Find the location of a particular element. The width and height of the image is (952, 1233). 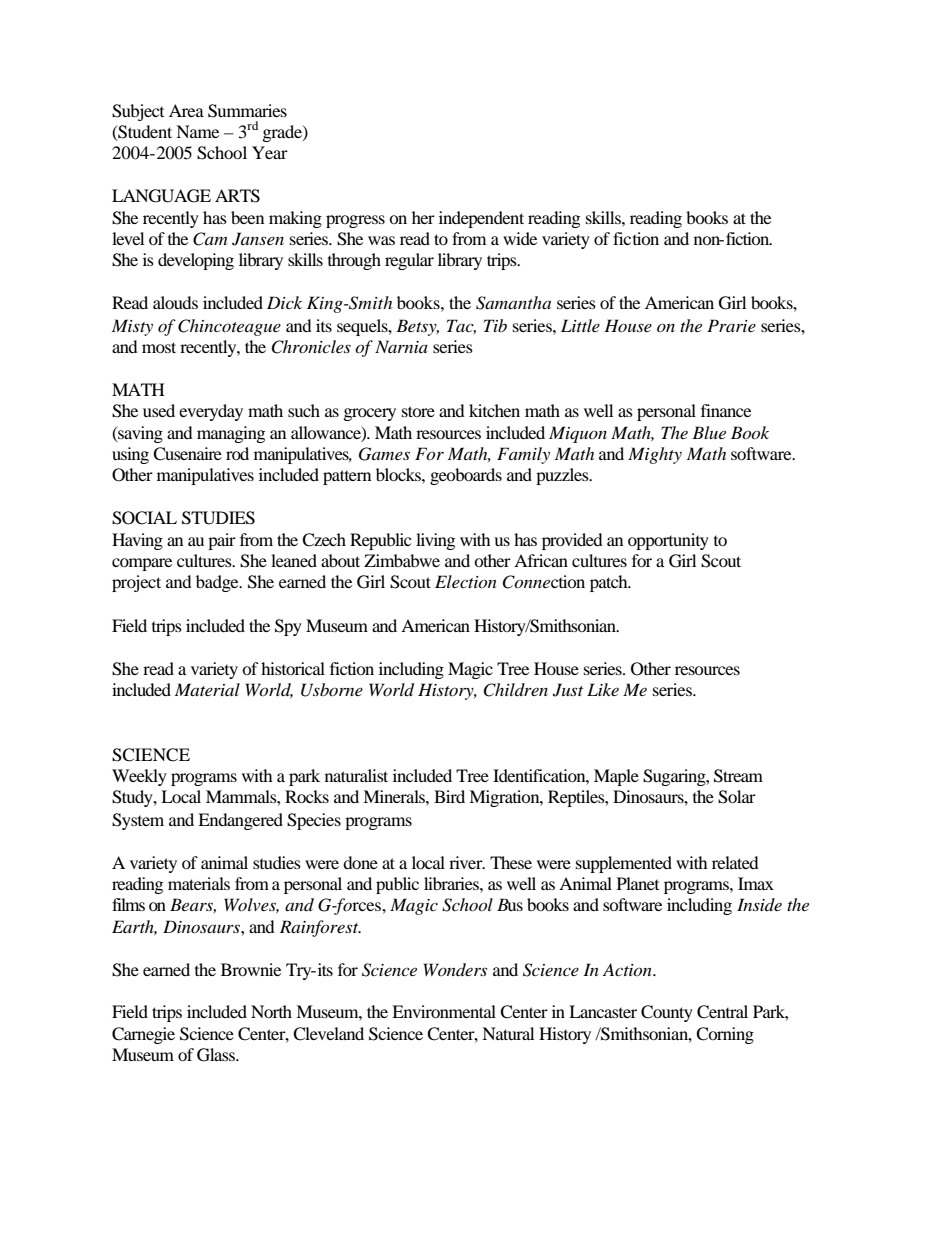

Narnia is located at coordinates (401, 346).
